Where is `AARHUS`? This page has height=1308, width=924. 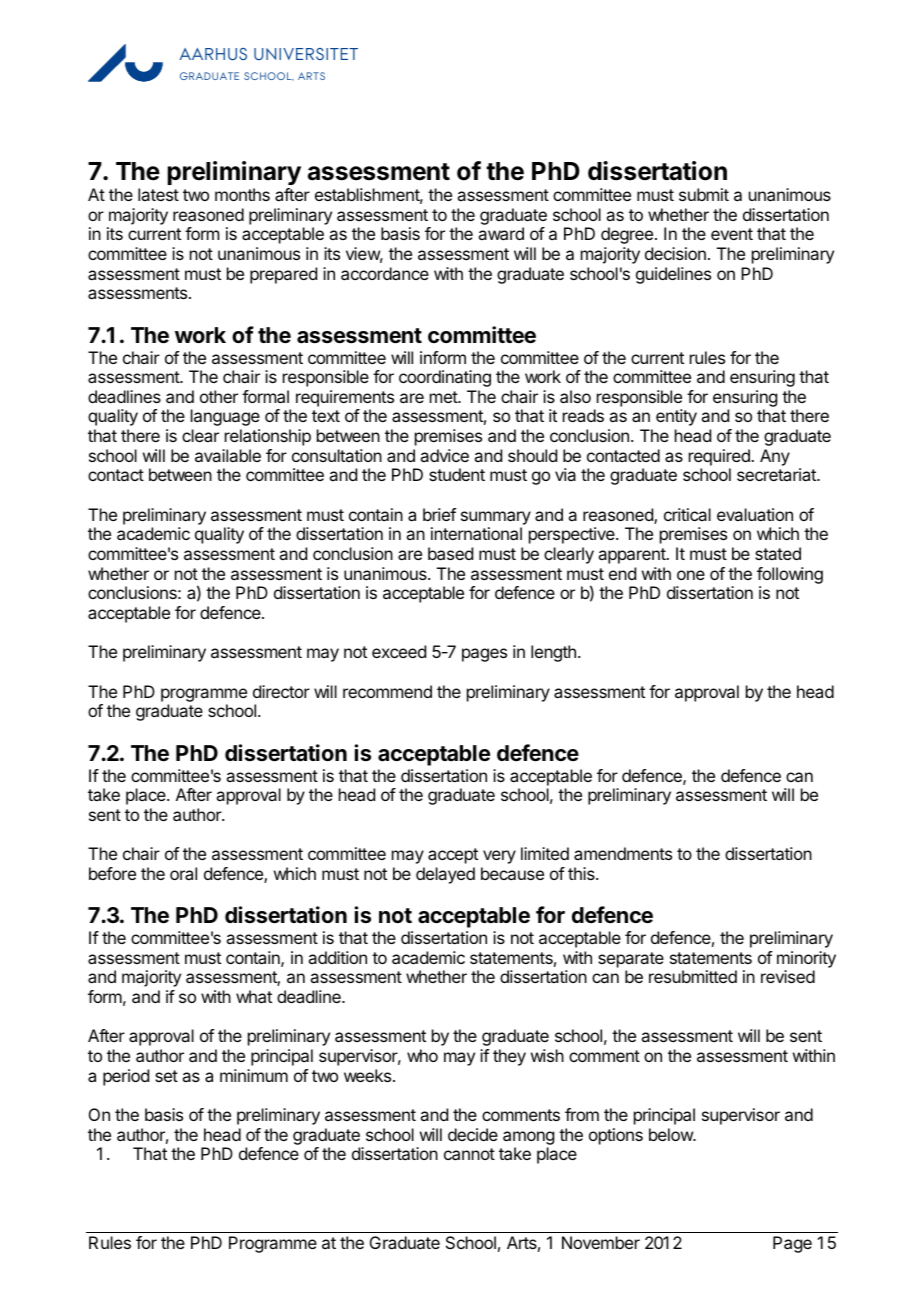 AARHUS is located at coordinates (213, 54).
